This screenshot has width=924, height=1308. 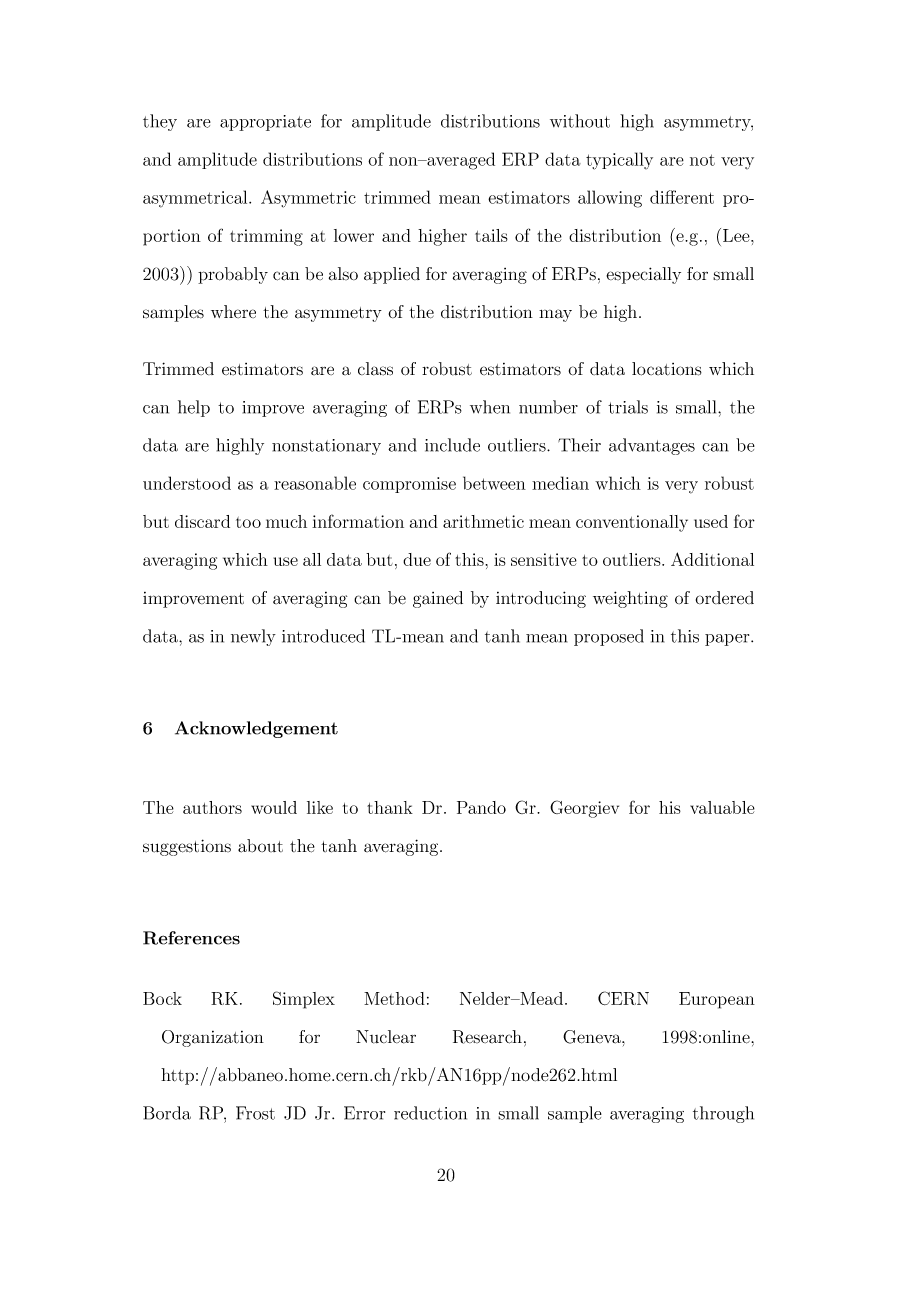 What do you see at coordinates (702, 160) in the screenshot?
I see `not` at bounding box center [702, 160].
